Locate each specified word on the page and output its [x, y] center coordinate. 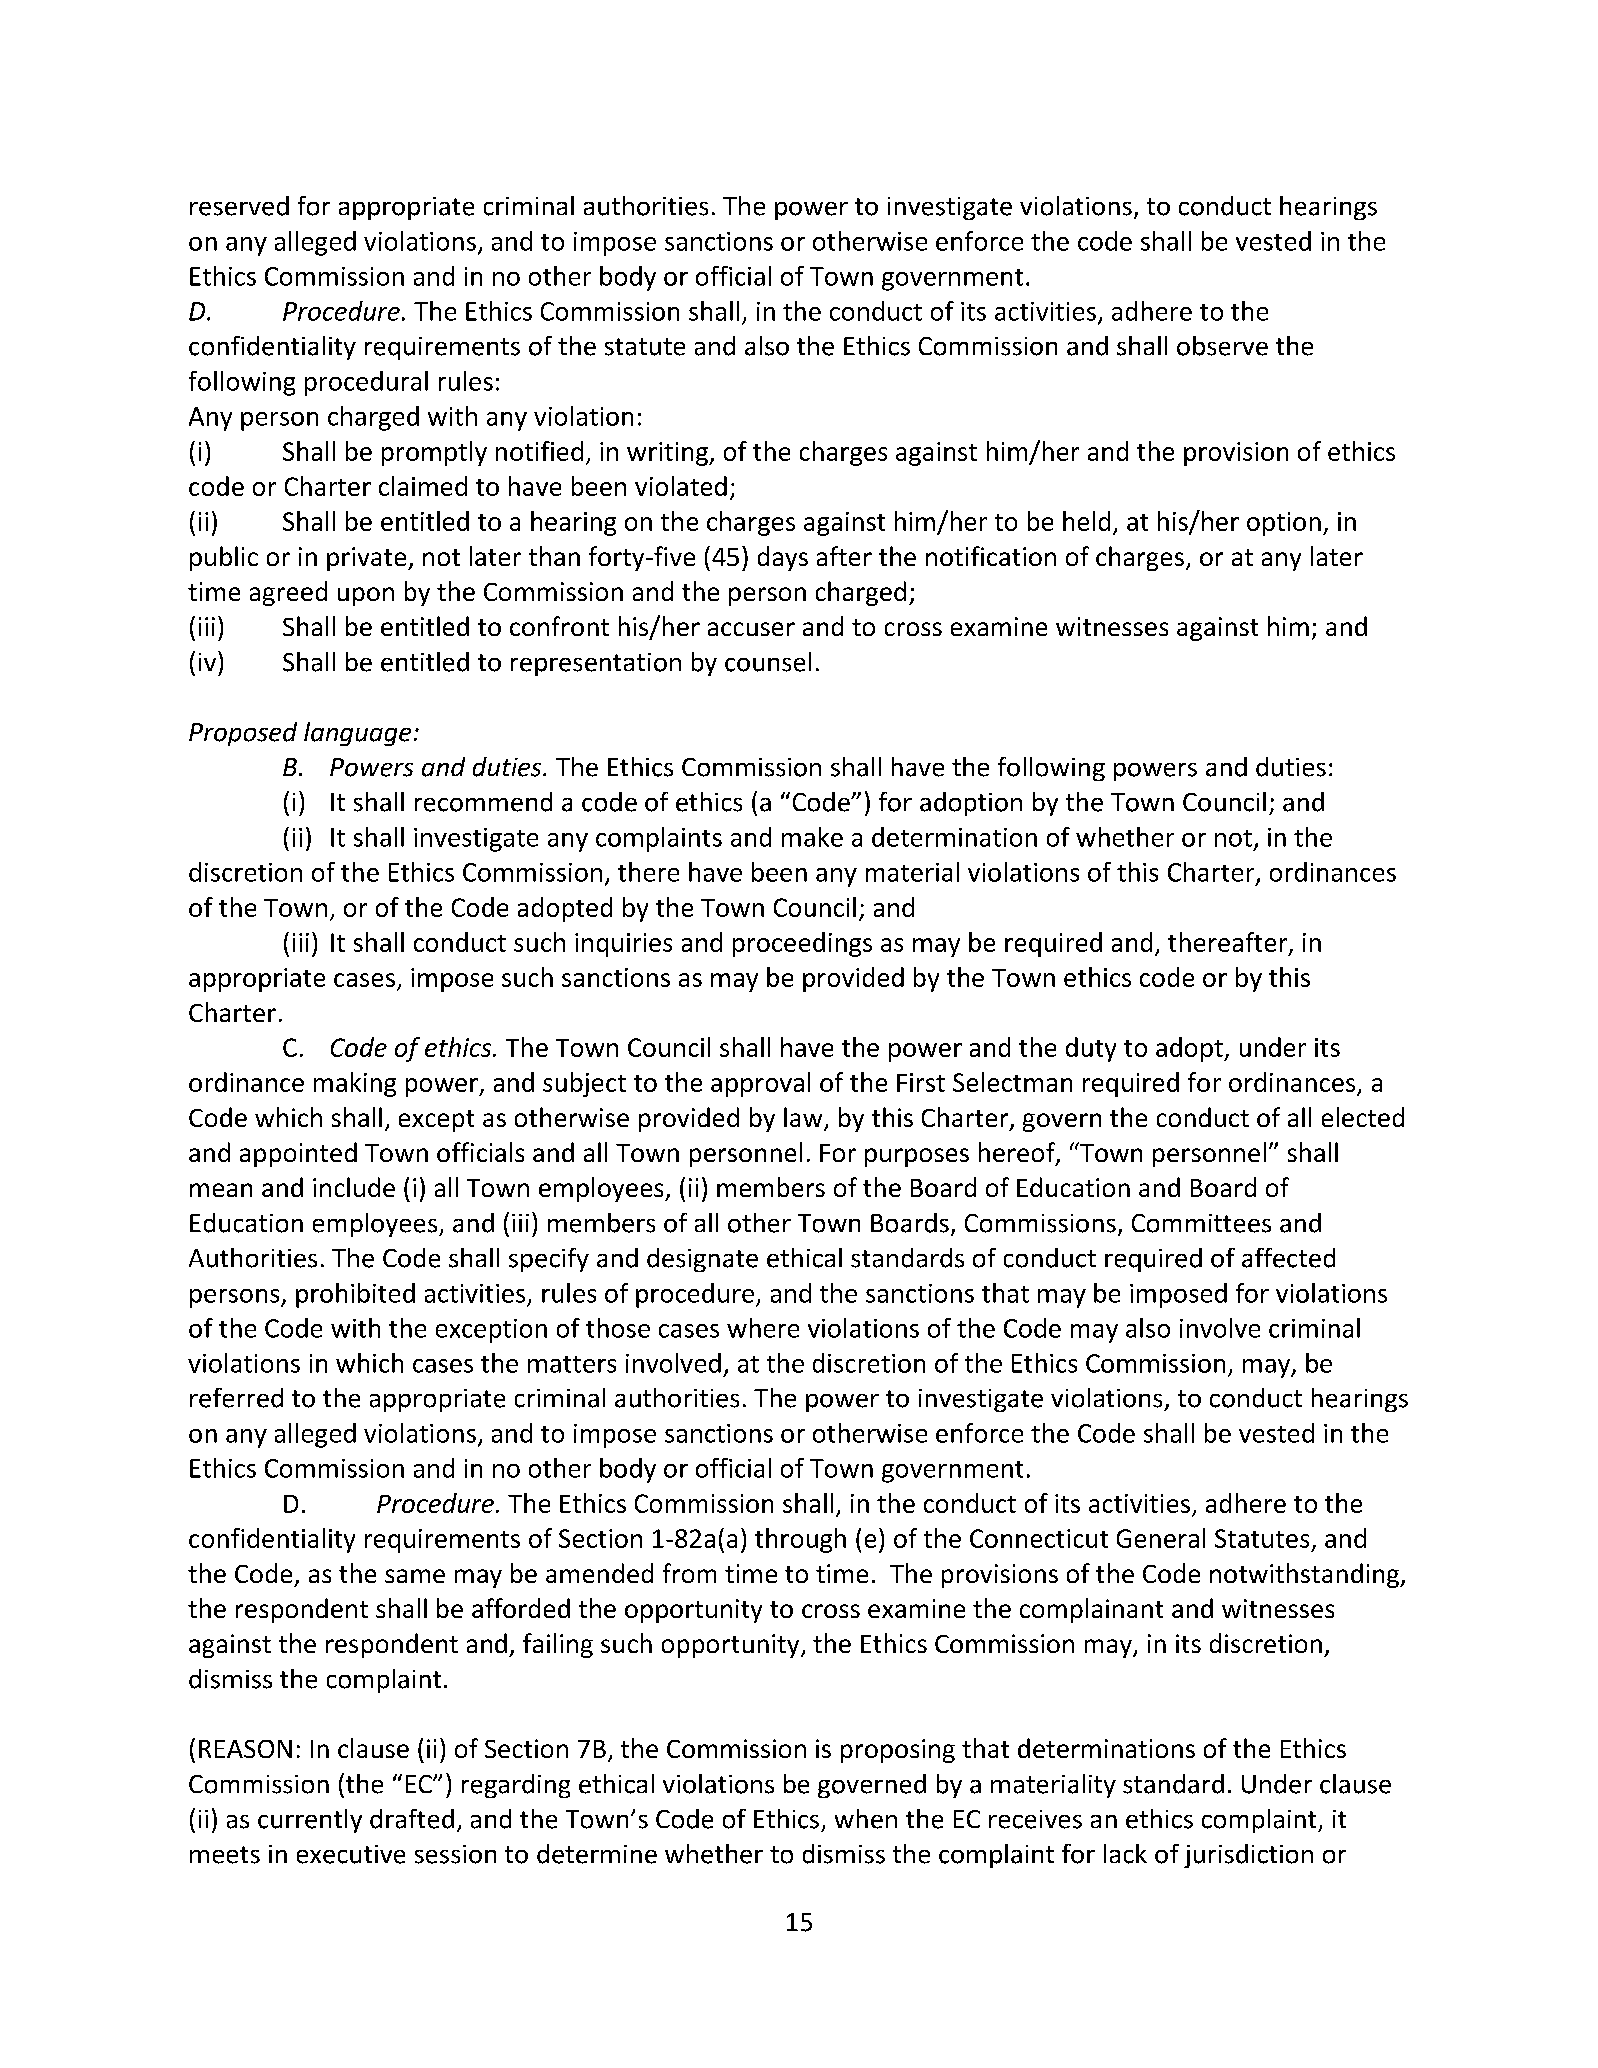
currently [310, 1821]
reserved [239, 206]
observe [1222, 346]
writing [668, 454]
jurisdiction [1248, 1856]
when [866, 1819]
